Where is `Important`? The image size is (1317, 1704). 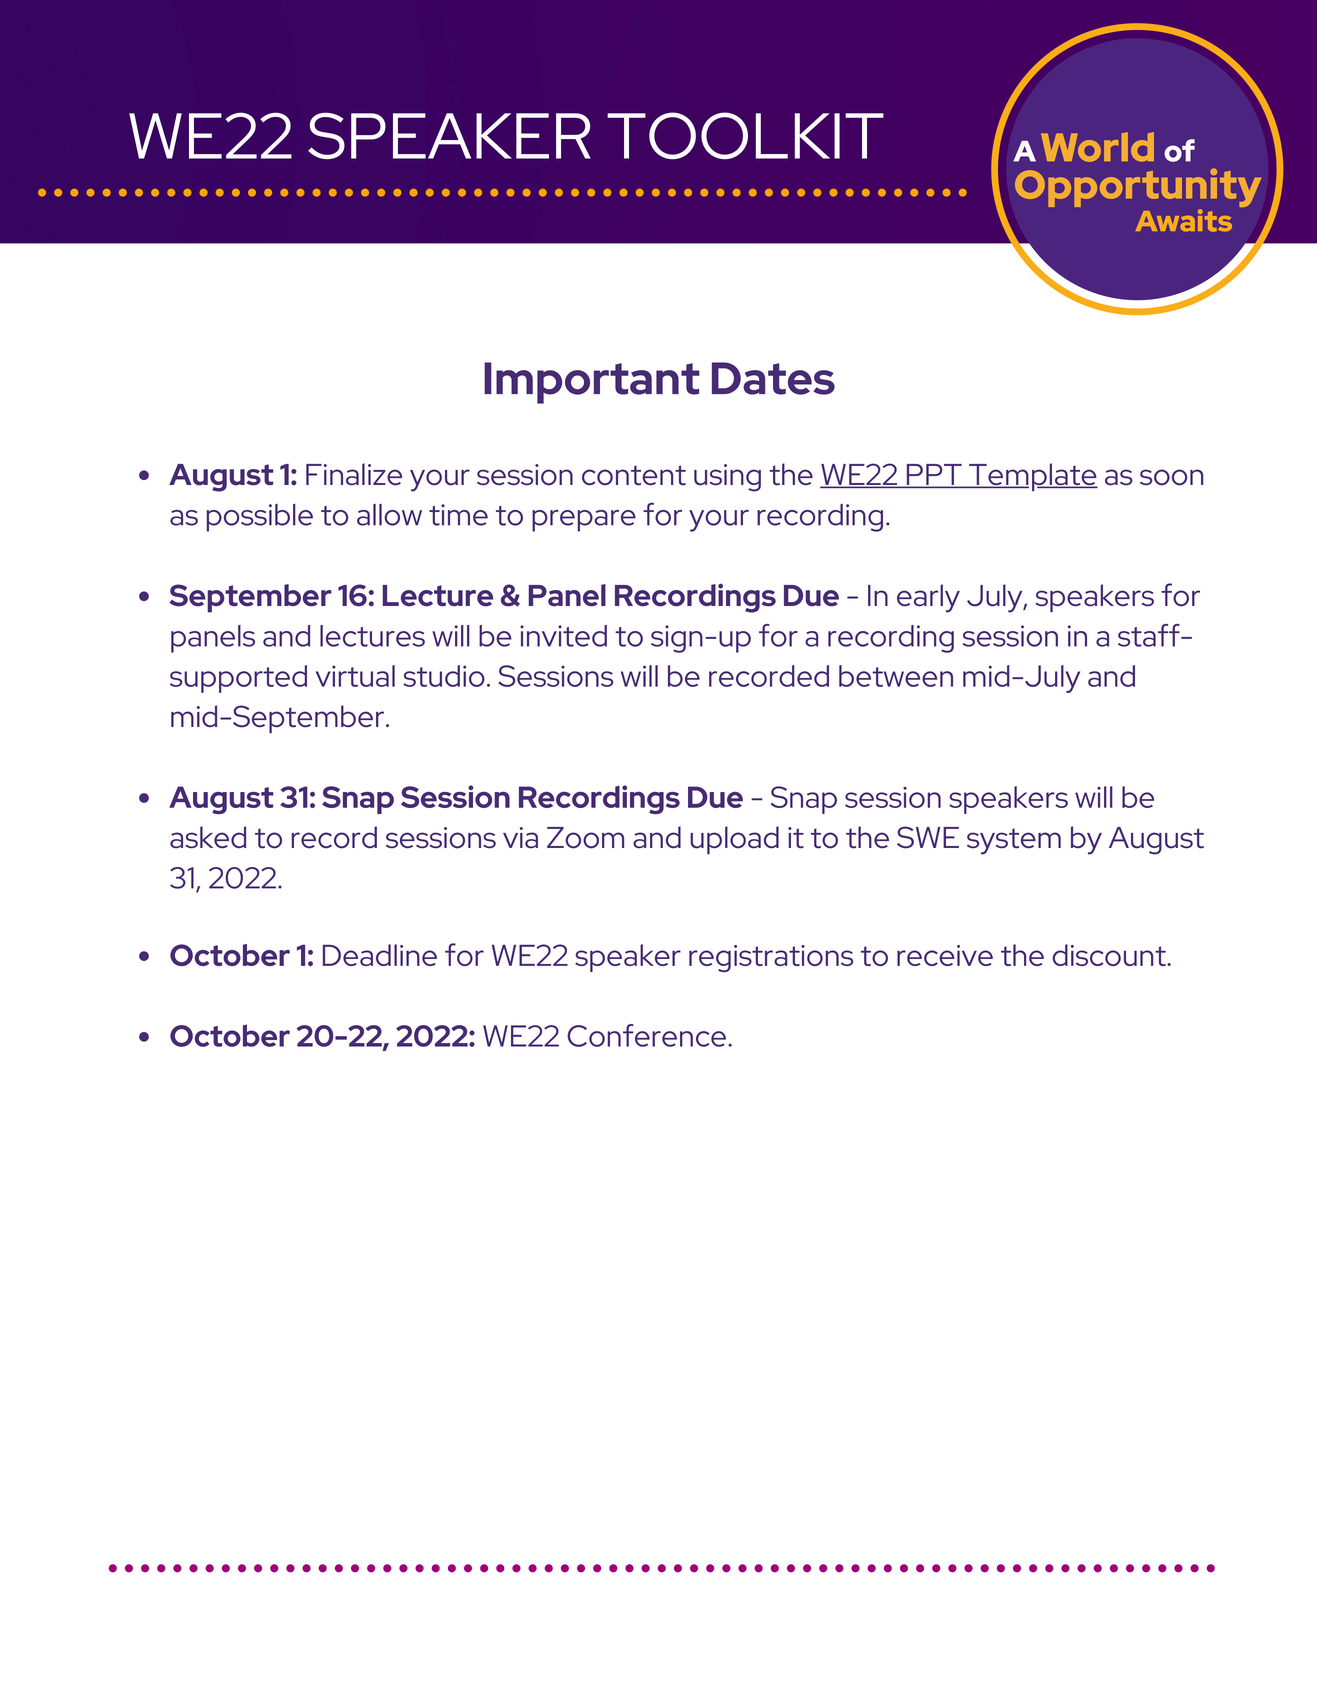 Important is located at coordinates (592, 383).
